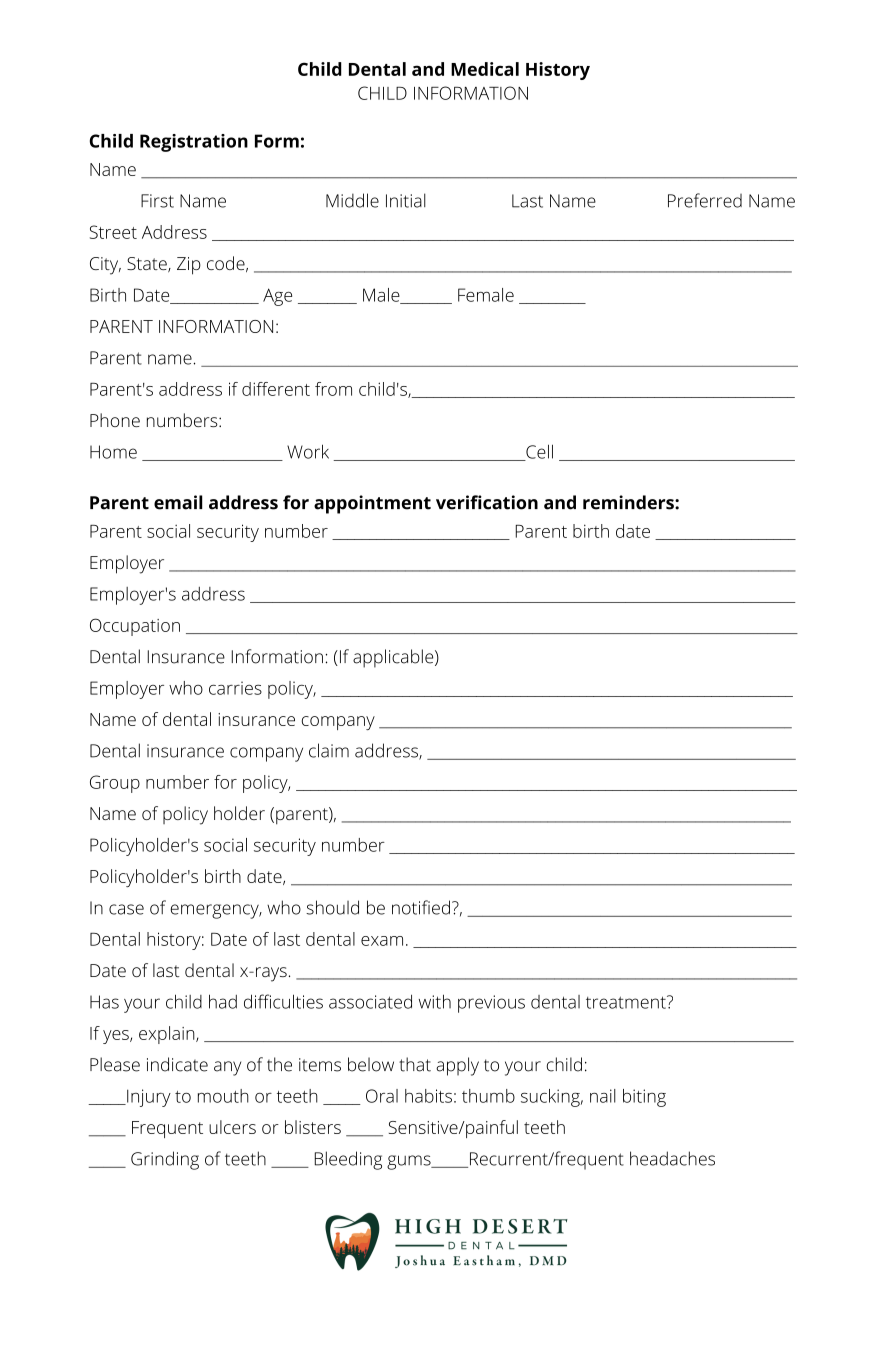 Image resolution: width=887 pixels, height=1372 pixels. What do you see at coordinates (194, 143) in the screenshot?
I see `Registration` at bounding box center [194, 143].
